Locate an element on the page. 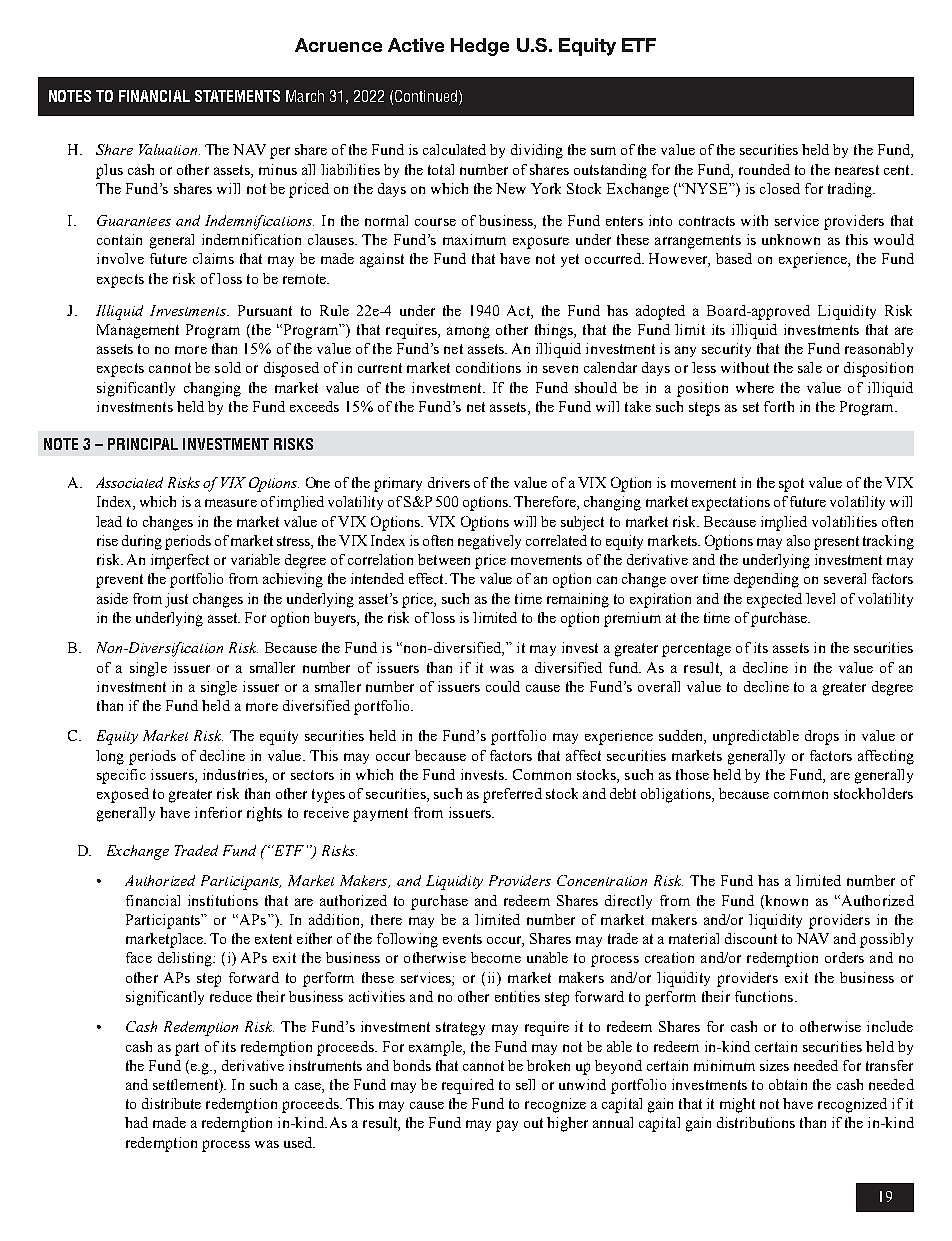 The width and height of the page is (952, 1241). conditions is located at coordinates (488, 367).
